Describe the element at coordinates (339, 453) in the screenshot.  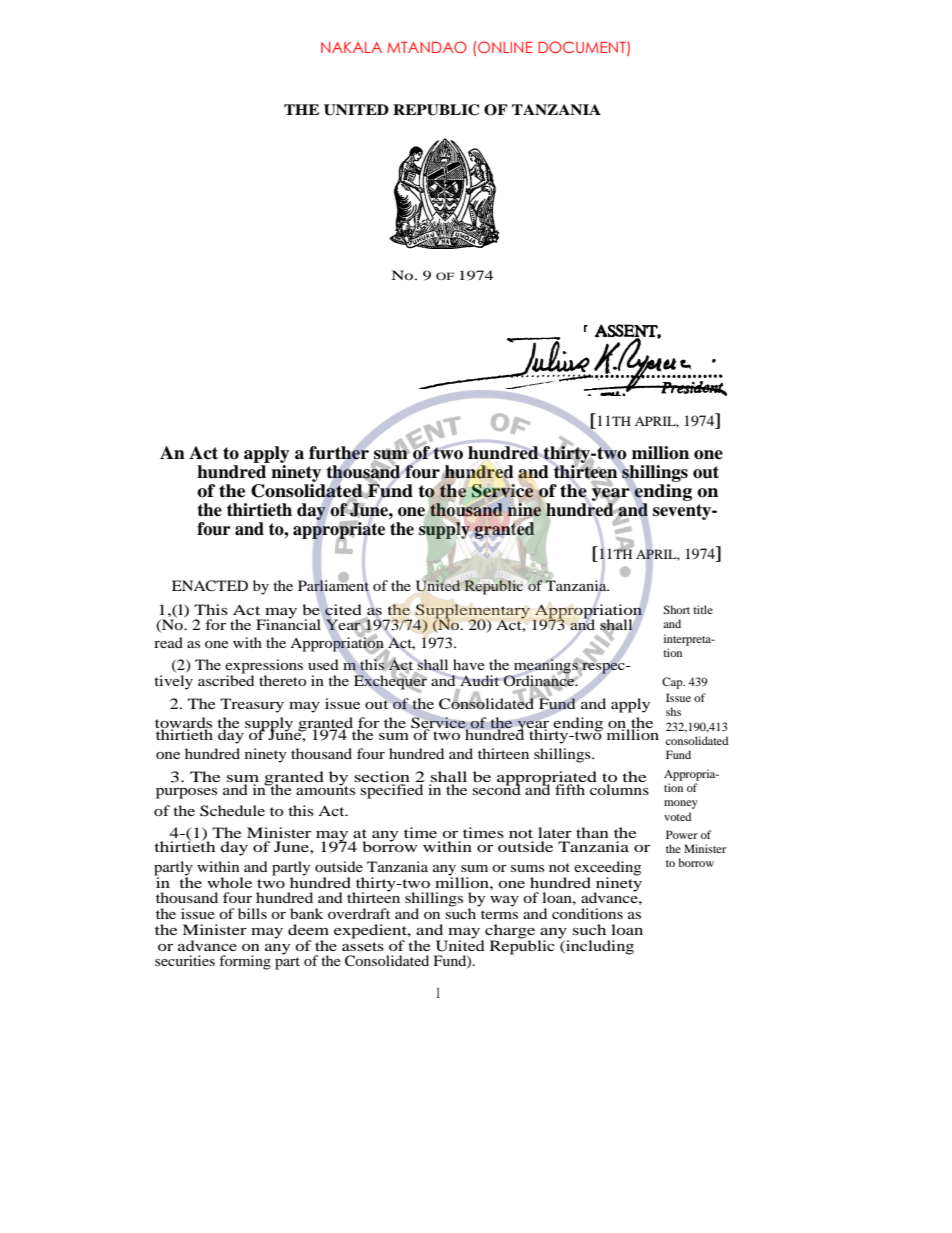
I see `further` at that location.
